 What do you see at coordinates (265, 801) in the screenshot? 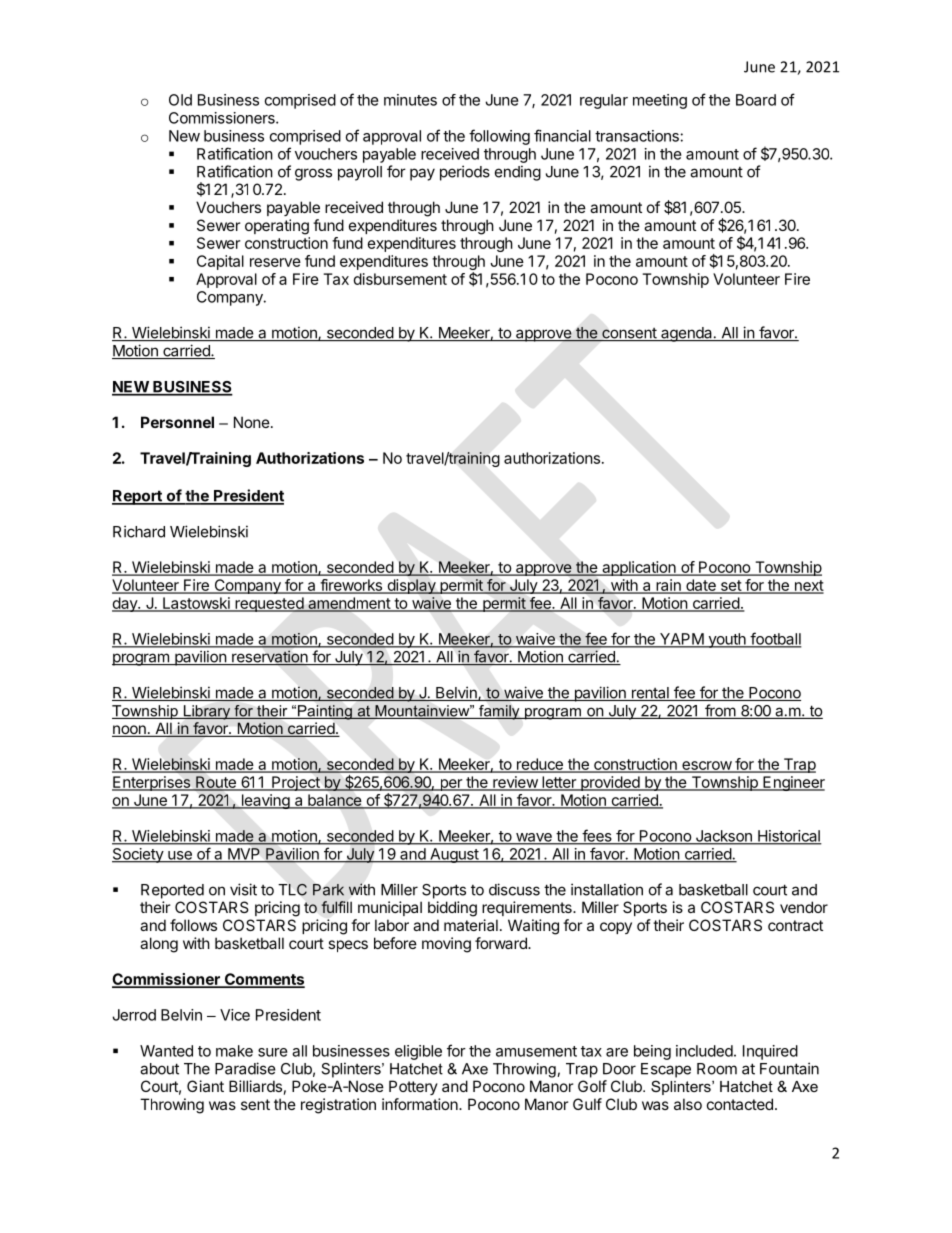
I see `leaving` at bounding box center [265, 801].
